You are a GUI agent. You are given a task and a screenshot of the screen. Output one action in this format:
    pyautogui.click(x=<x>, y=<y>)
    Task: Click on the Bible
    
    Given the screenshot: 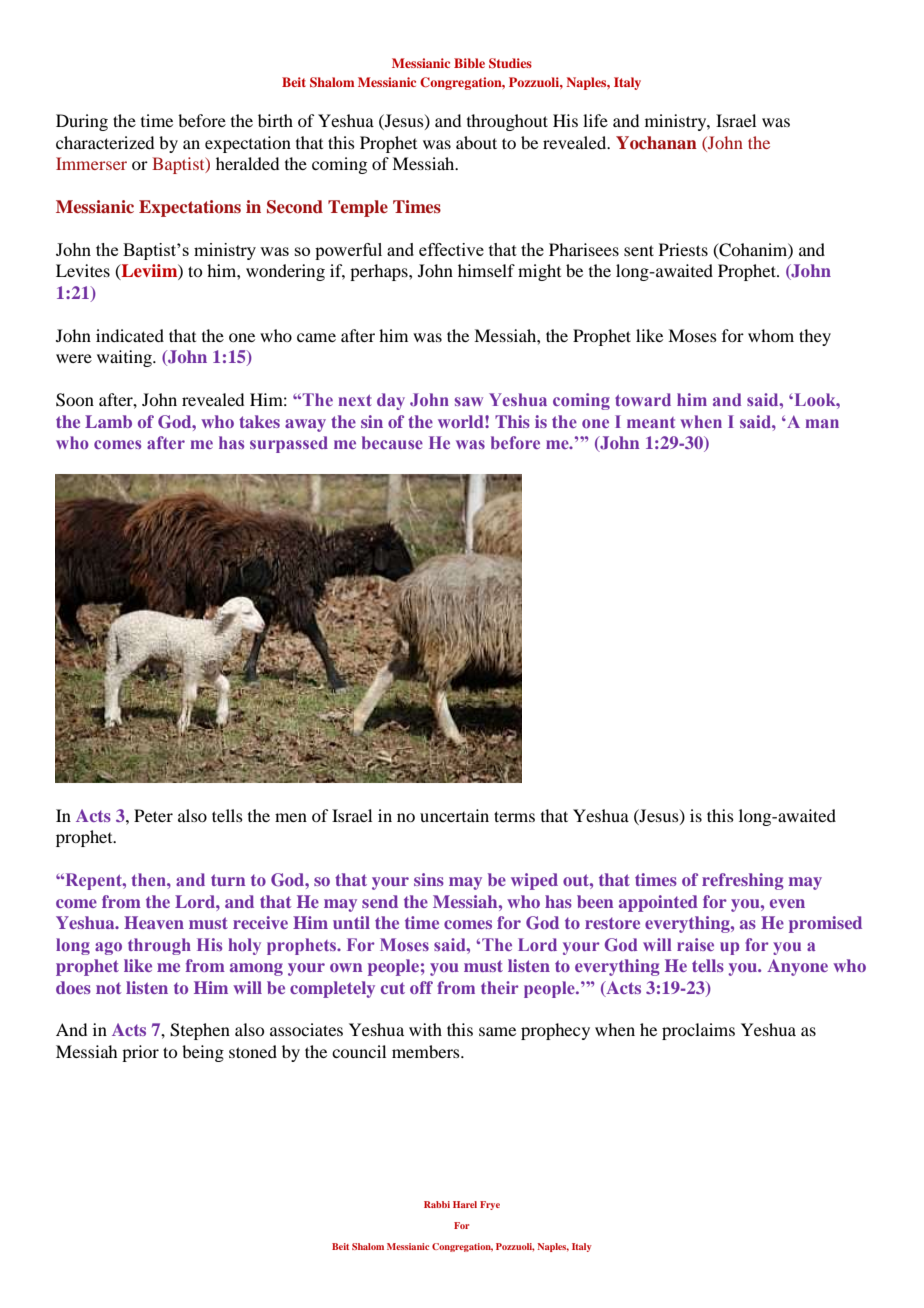 What is the action you would take?
    pyautogui.click(x=469, y=63)
